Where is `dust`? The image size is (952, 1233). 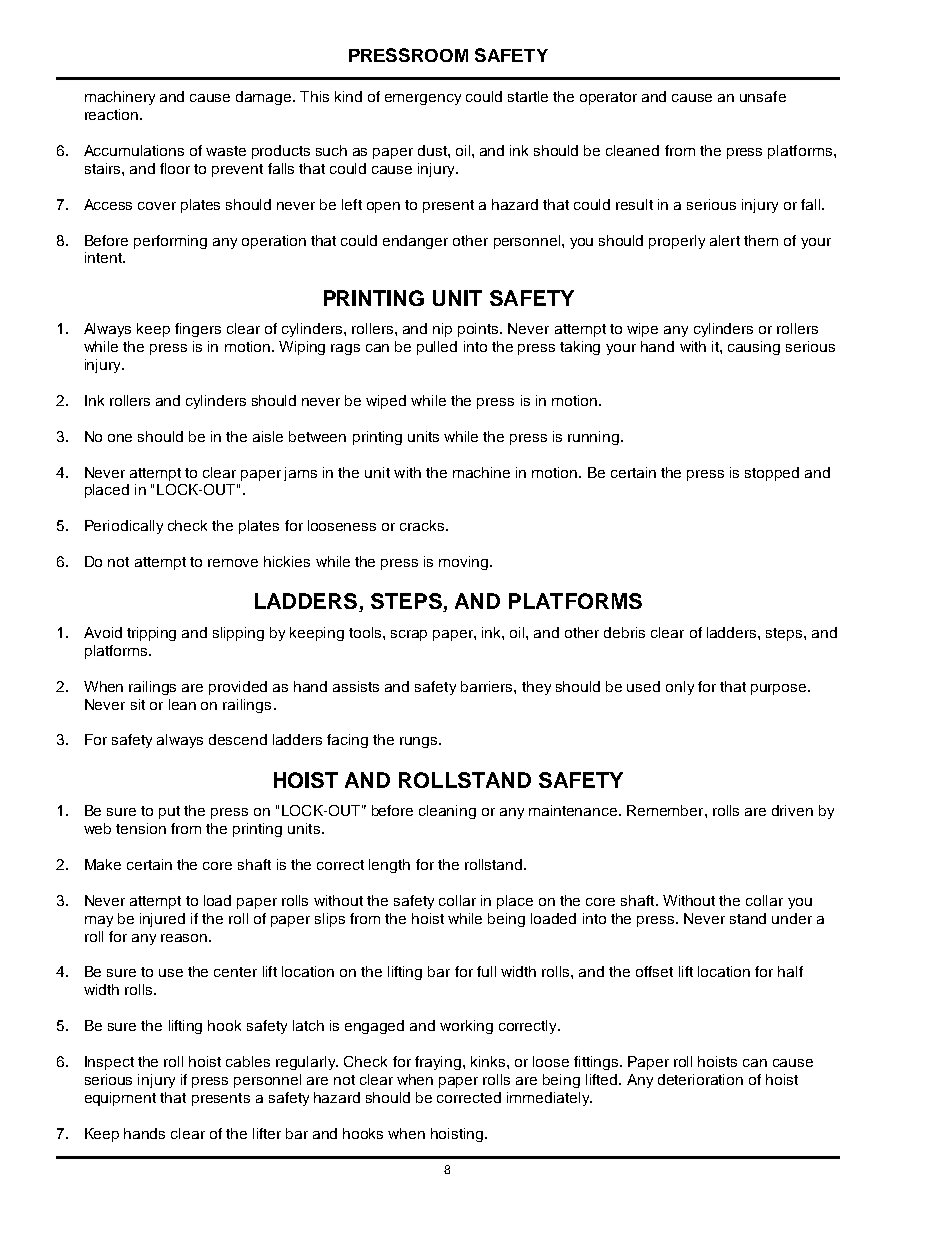 dust is located at coordinates (433, 150).
